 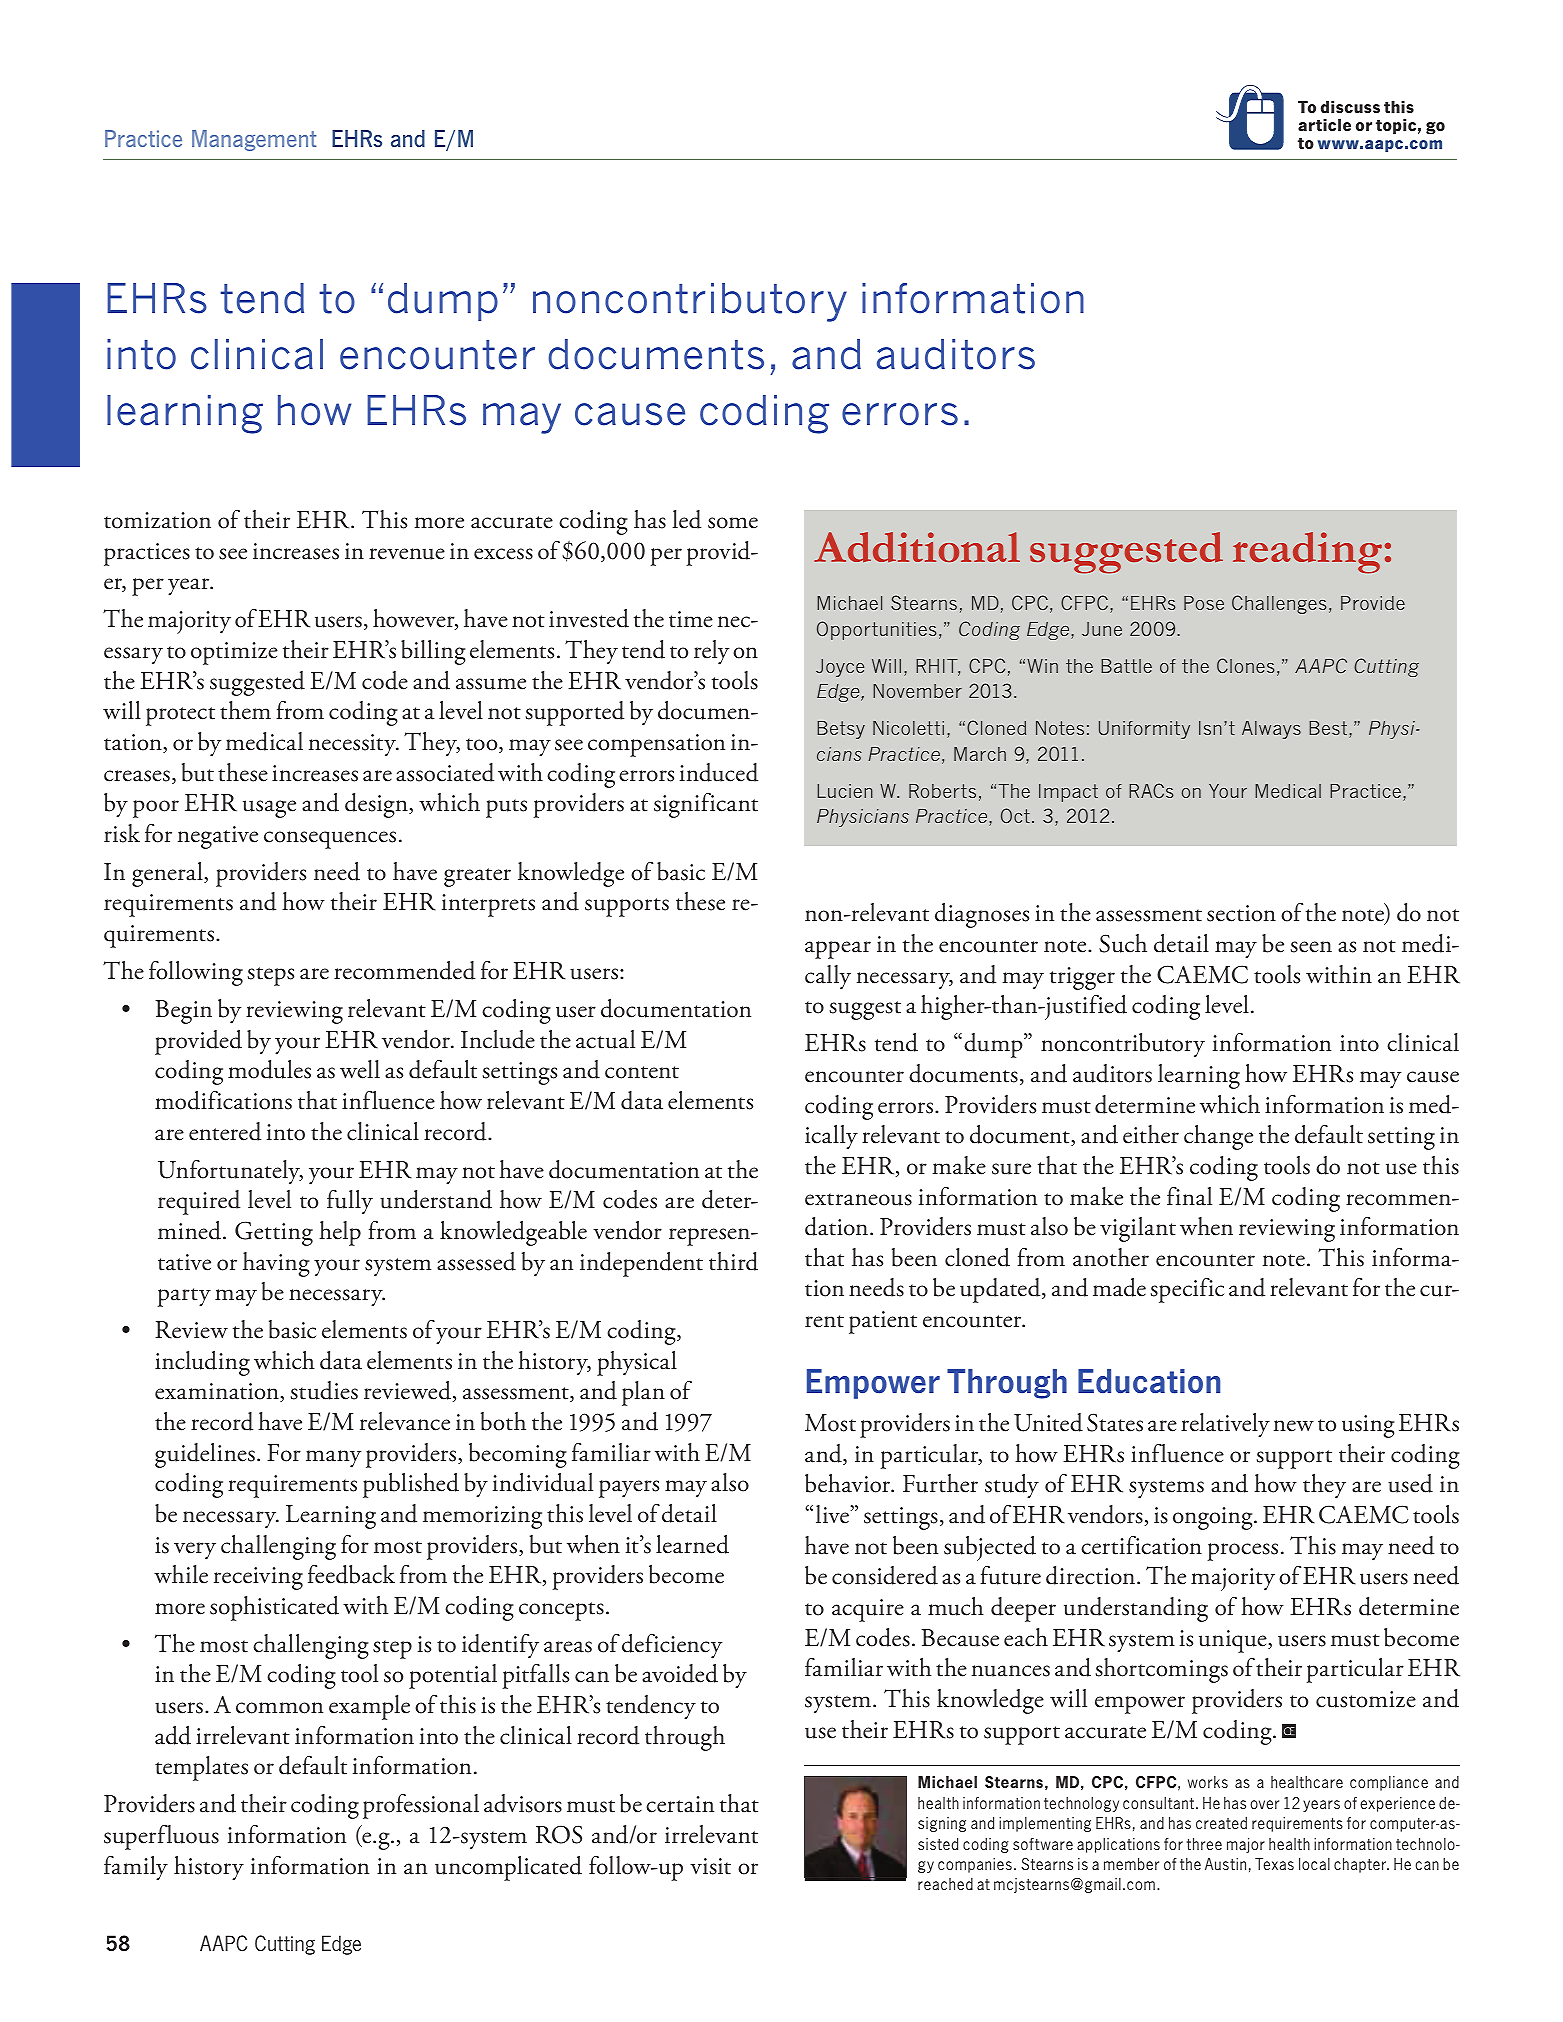 What do you see at coordinates (1274, 1864) in the screenshot?
I see `Texas` at bounding box center [1274, 1864].
